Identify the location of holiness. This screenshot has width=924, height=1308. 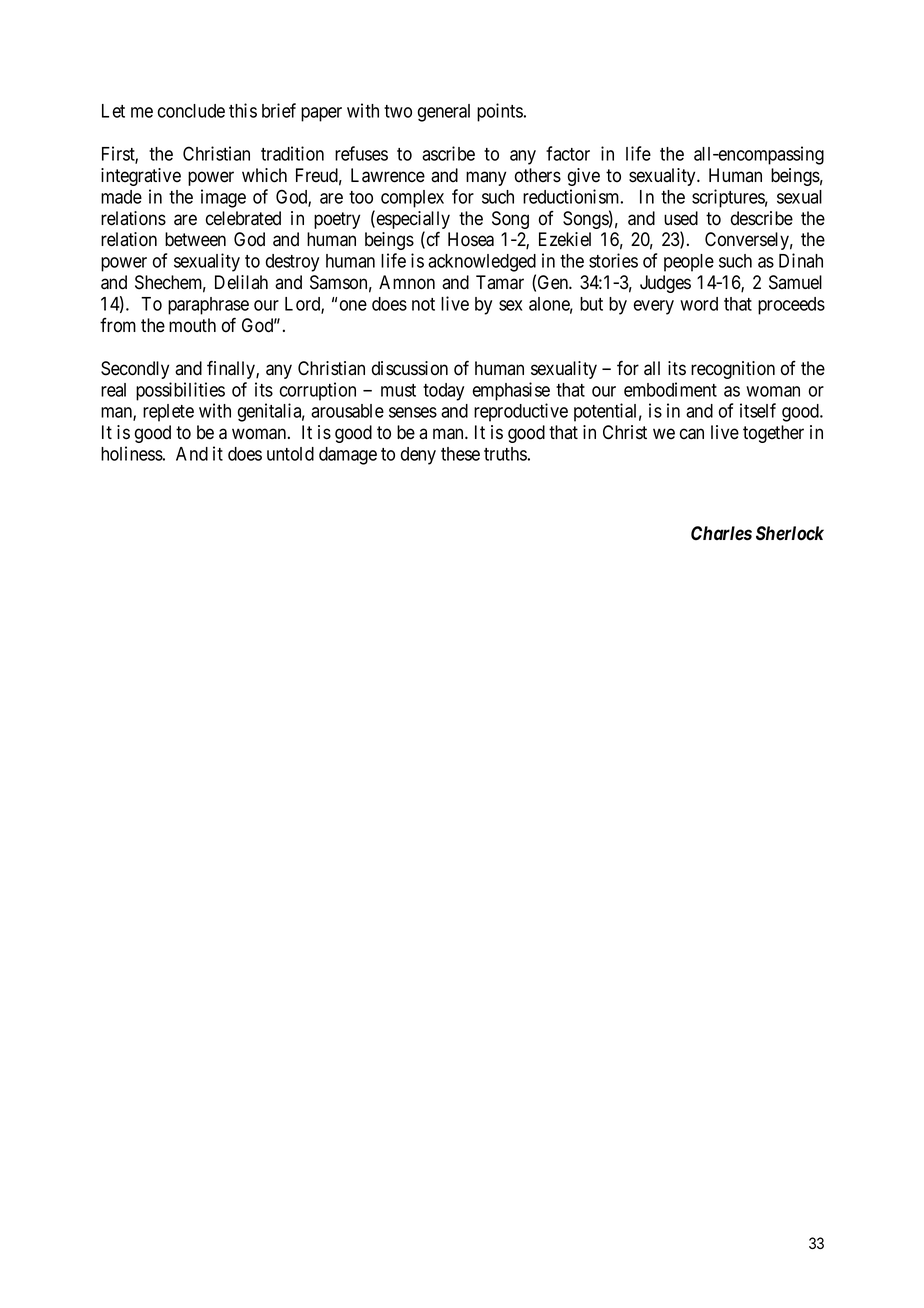
(132, 453).
